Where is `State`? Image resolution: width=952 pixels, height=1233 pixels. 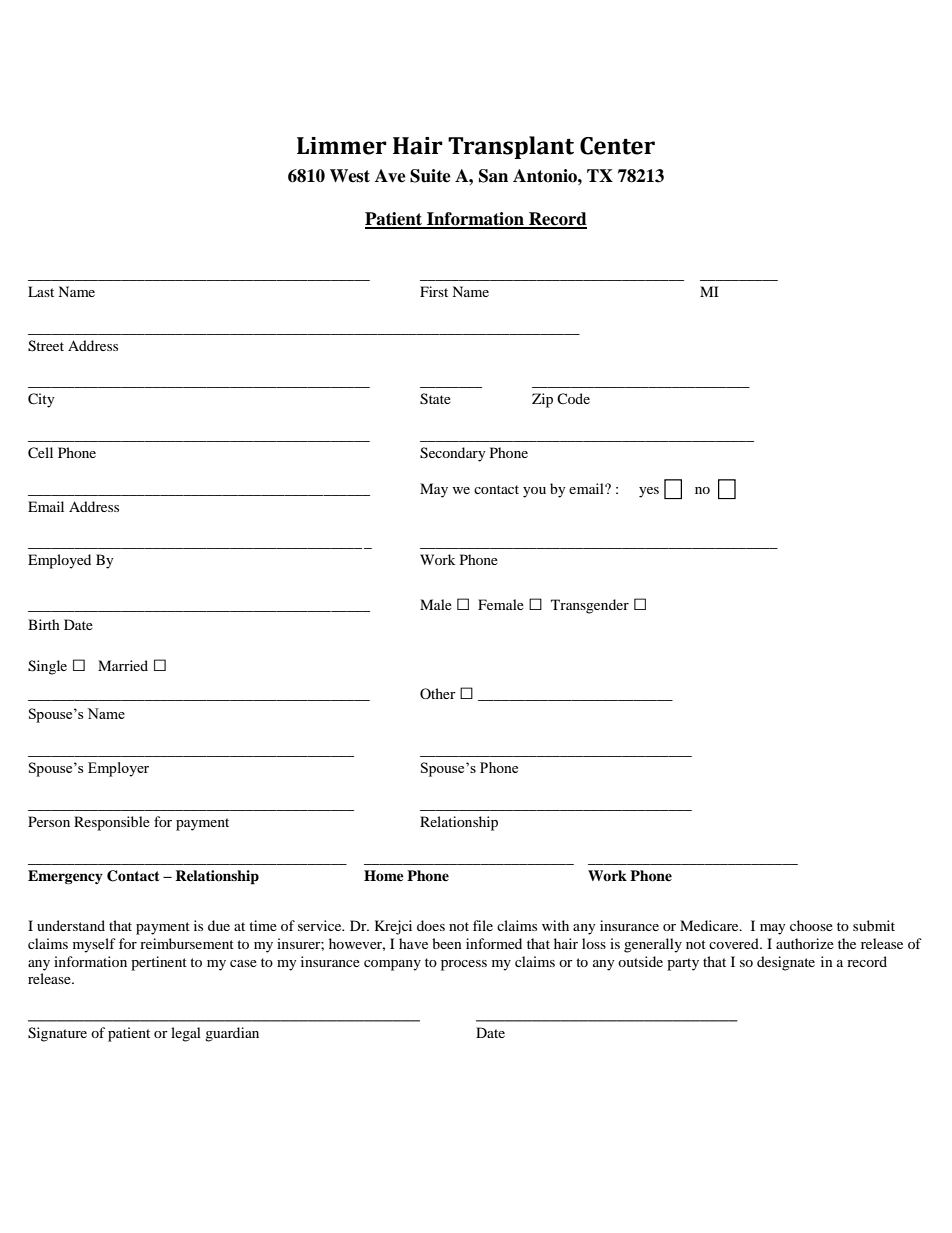
State is located at coordinates (435, 399).
